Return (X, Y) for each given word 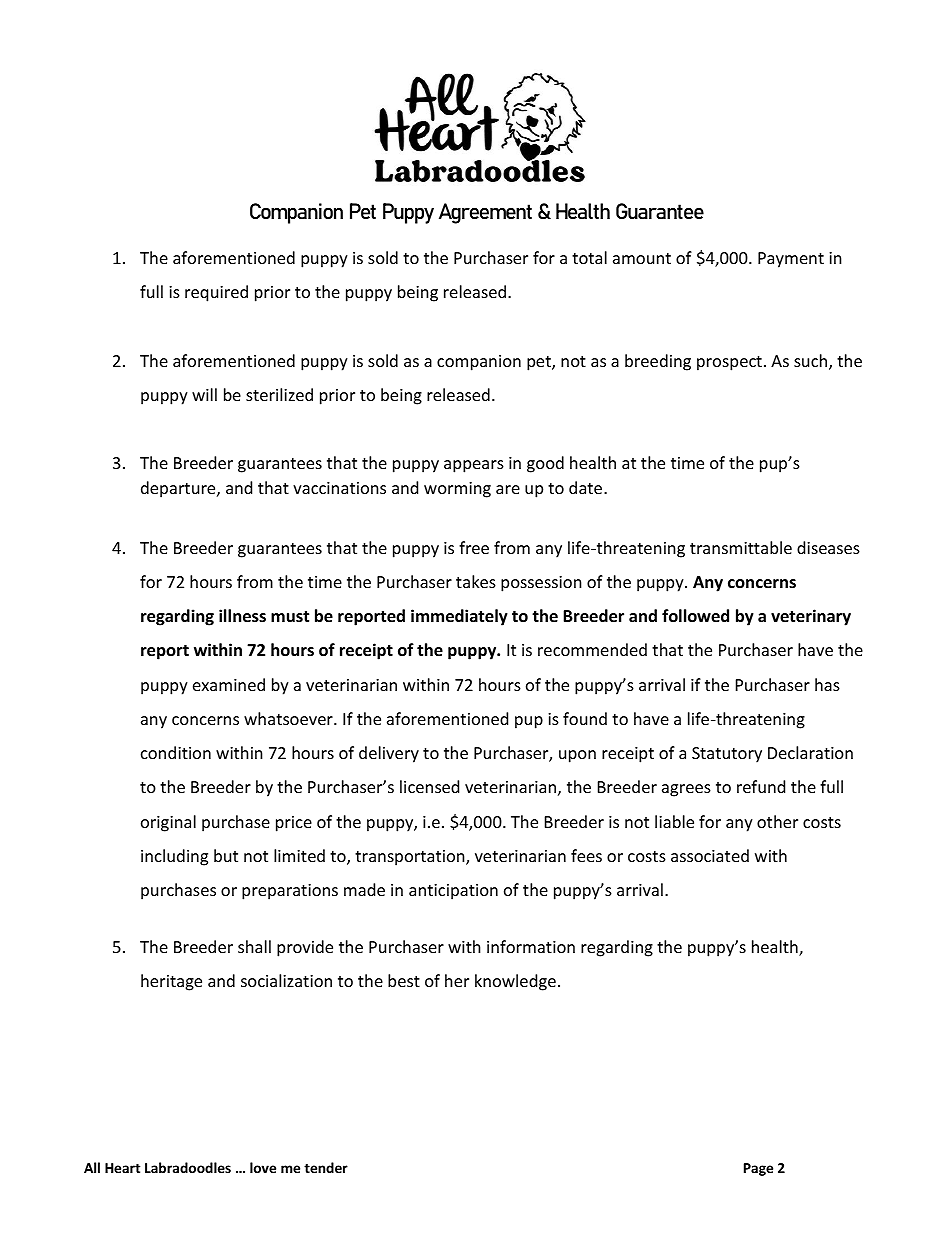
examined (229, 684)
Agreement (485, 213)
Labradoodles (188, 1167)
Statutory (727, 755)
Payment (791, 260)
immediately (459, 617)
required (216, 293)
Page (758, 1169)
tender (326, 1167)
